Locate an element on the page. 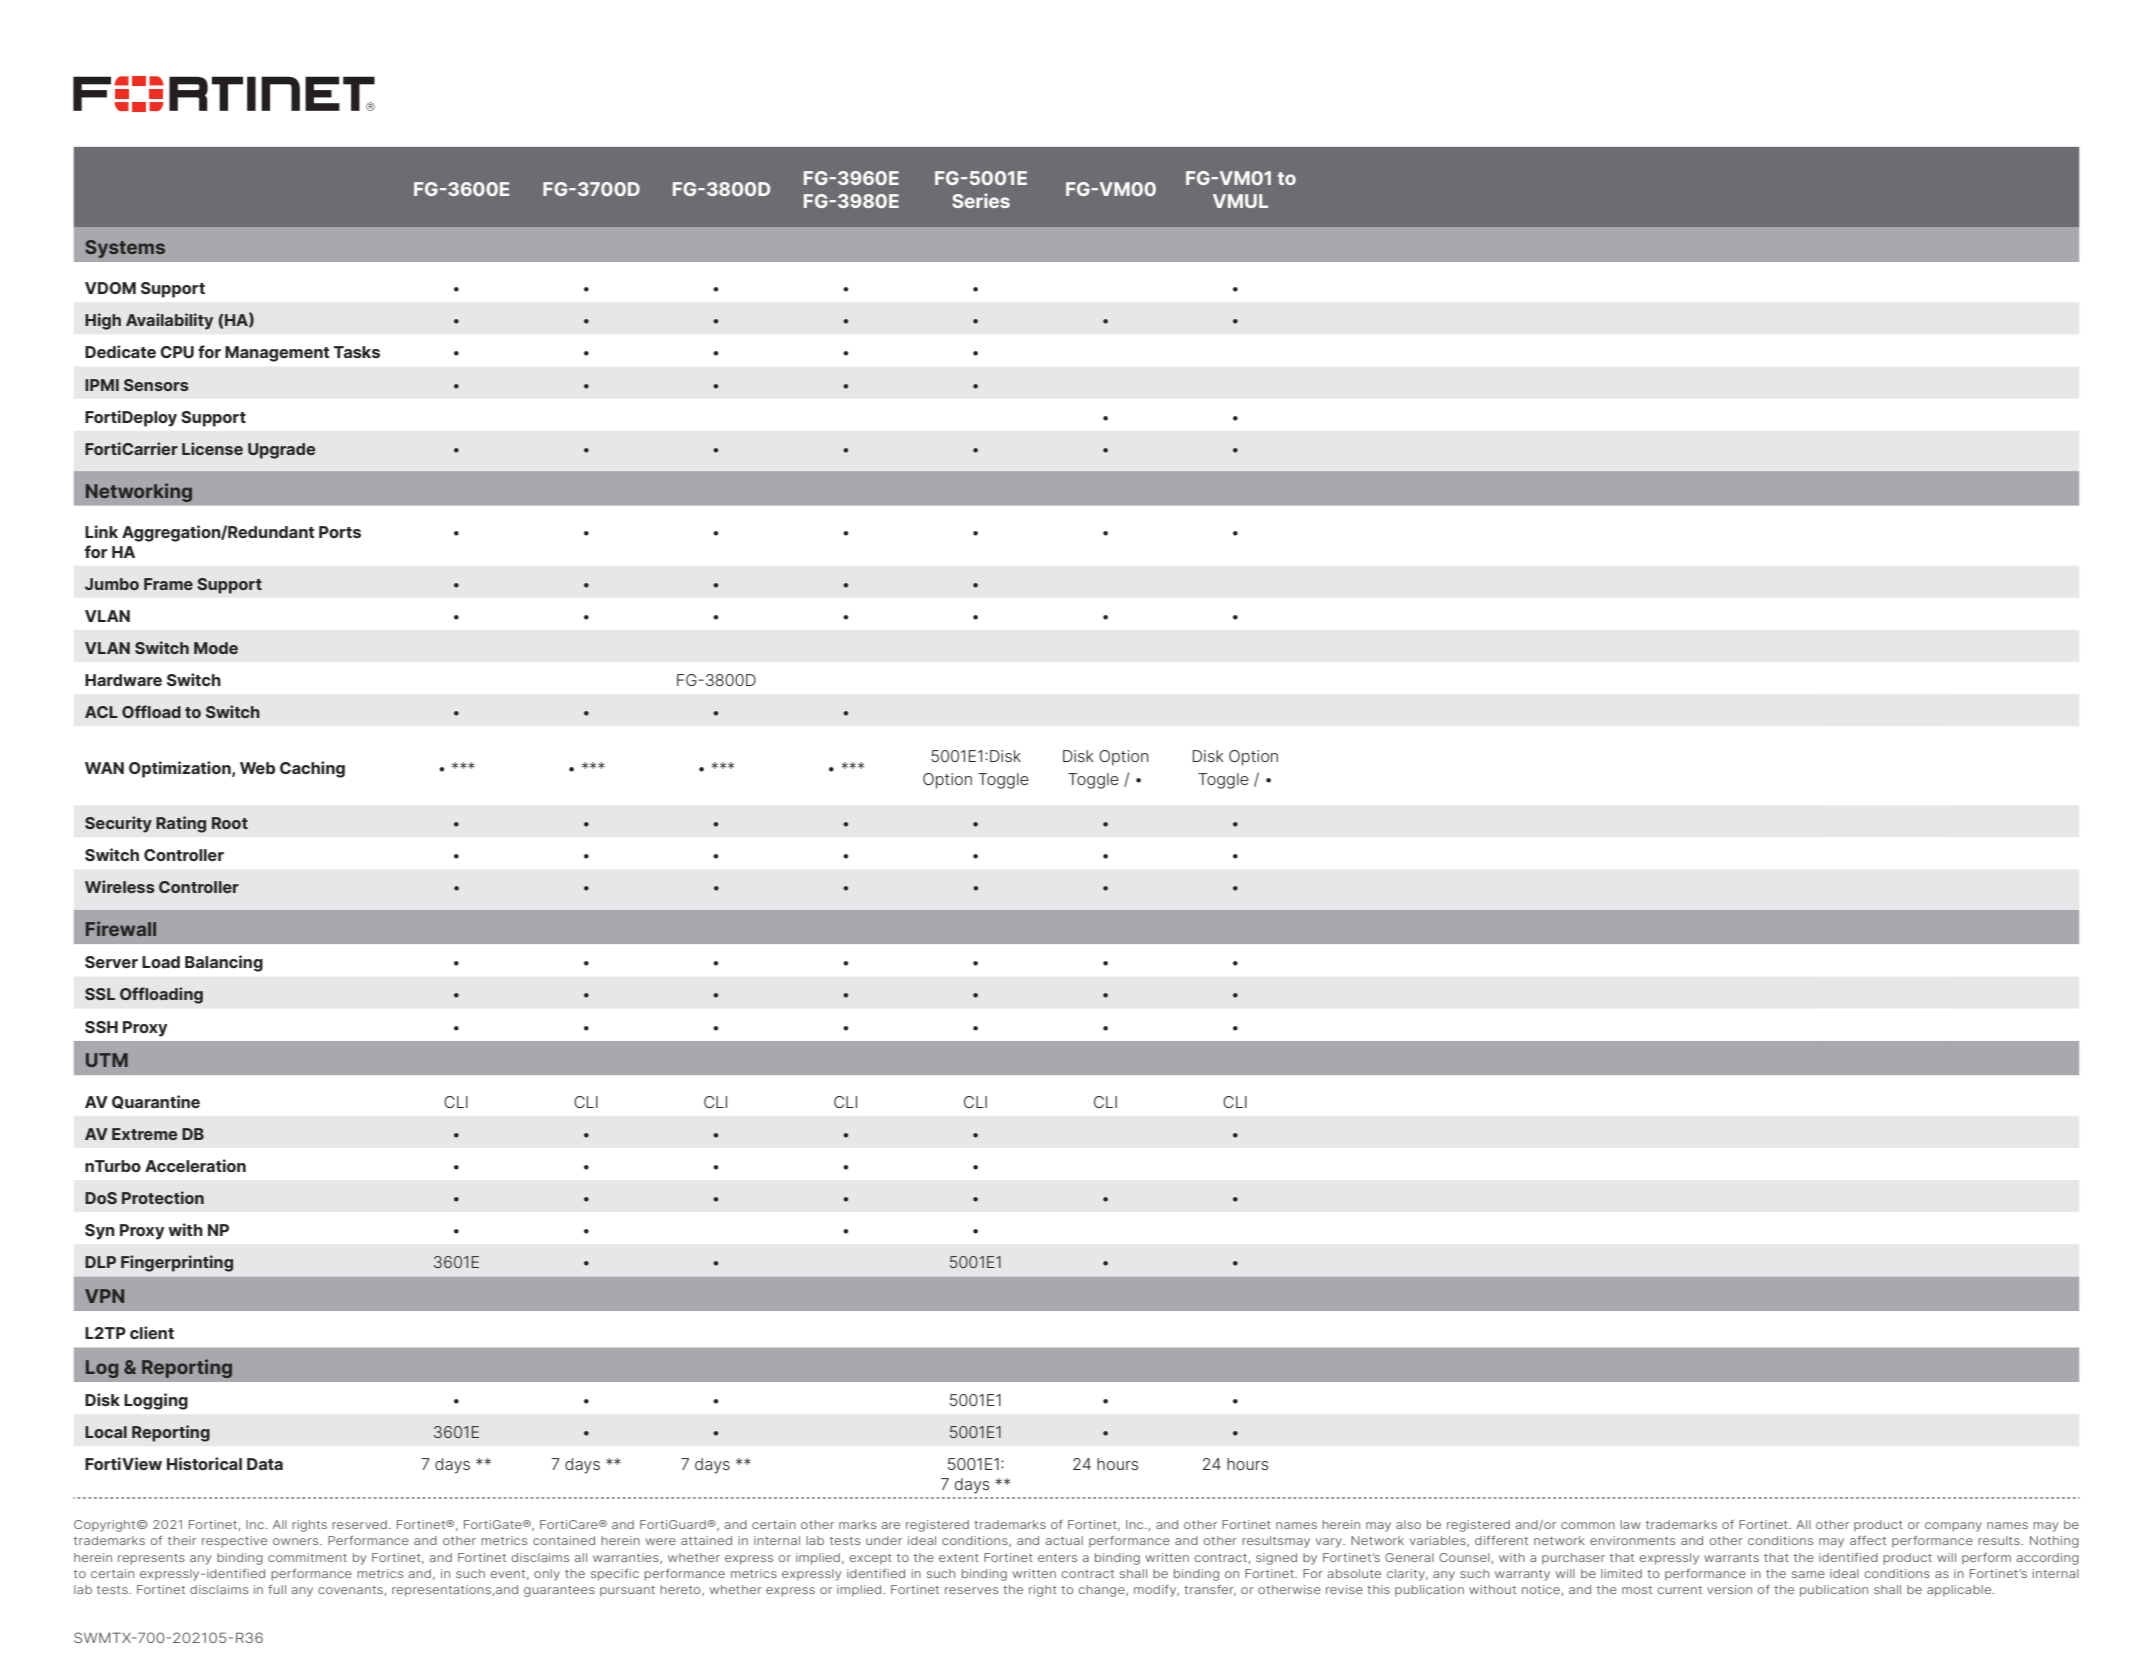  Quarantine is located at coordinates (156, 1102).
